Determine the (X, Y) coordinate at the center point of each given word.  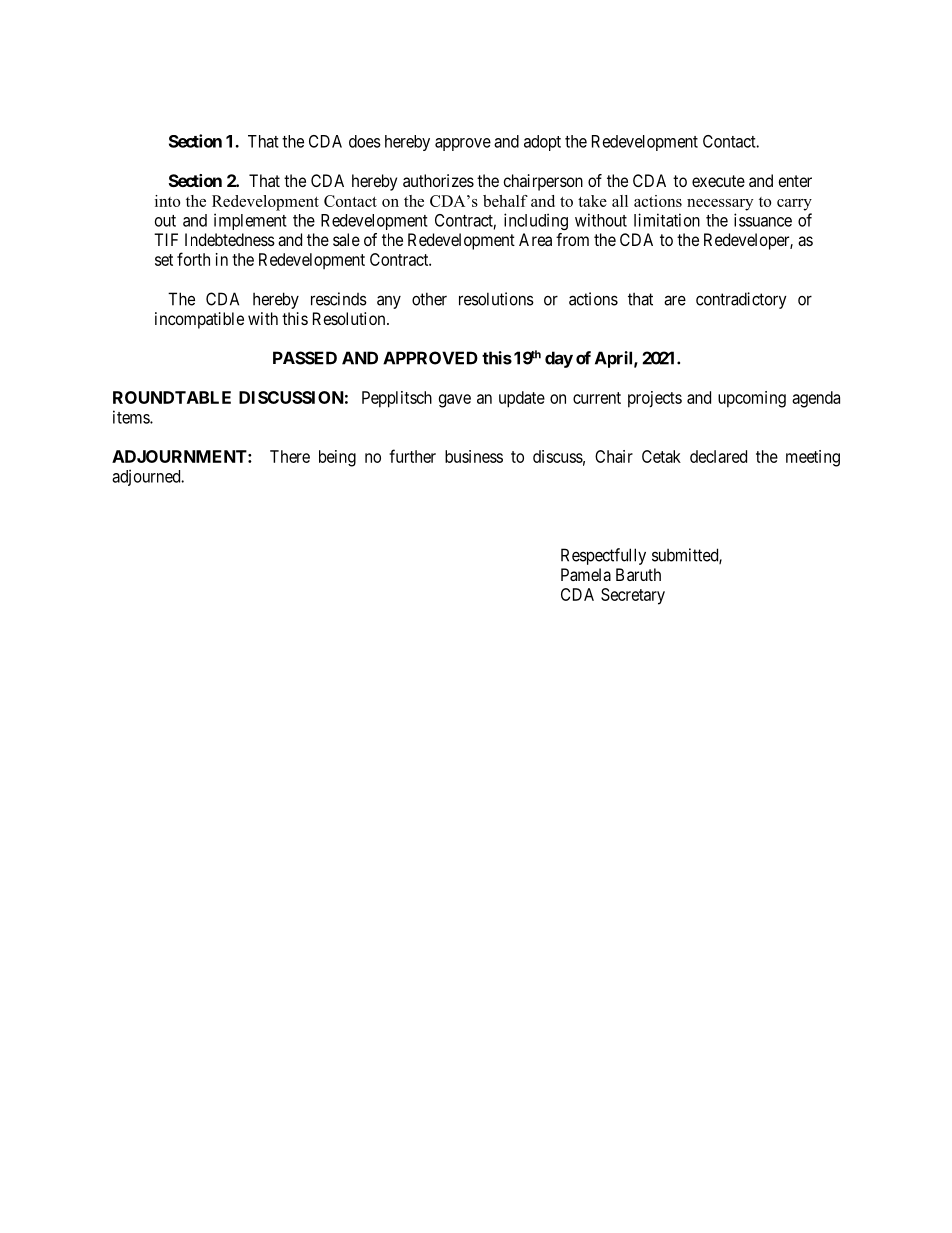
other (429, 299)
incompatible (199, 320)
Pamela (586, 574)
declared (718, 456)
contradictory (741, 300)
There (290, 456)
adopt (542, 143)
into (167, 201)
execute (718, 181)
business (474, 456)
